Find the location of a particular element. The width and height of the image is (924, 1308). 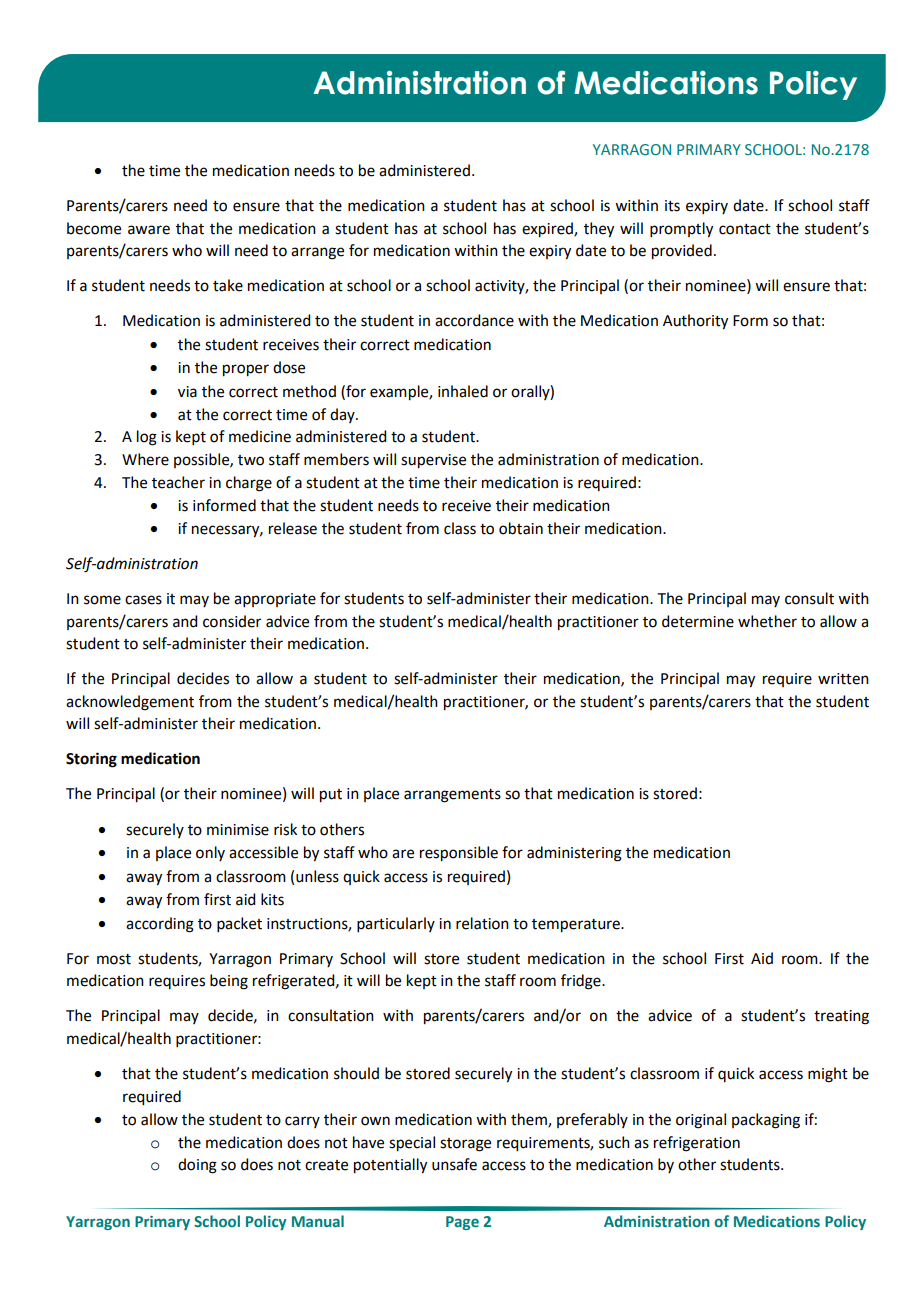

unsafe is located at coordinates (454, 1164).
